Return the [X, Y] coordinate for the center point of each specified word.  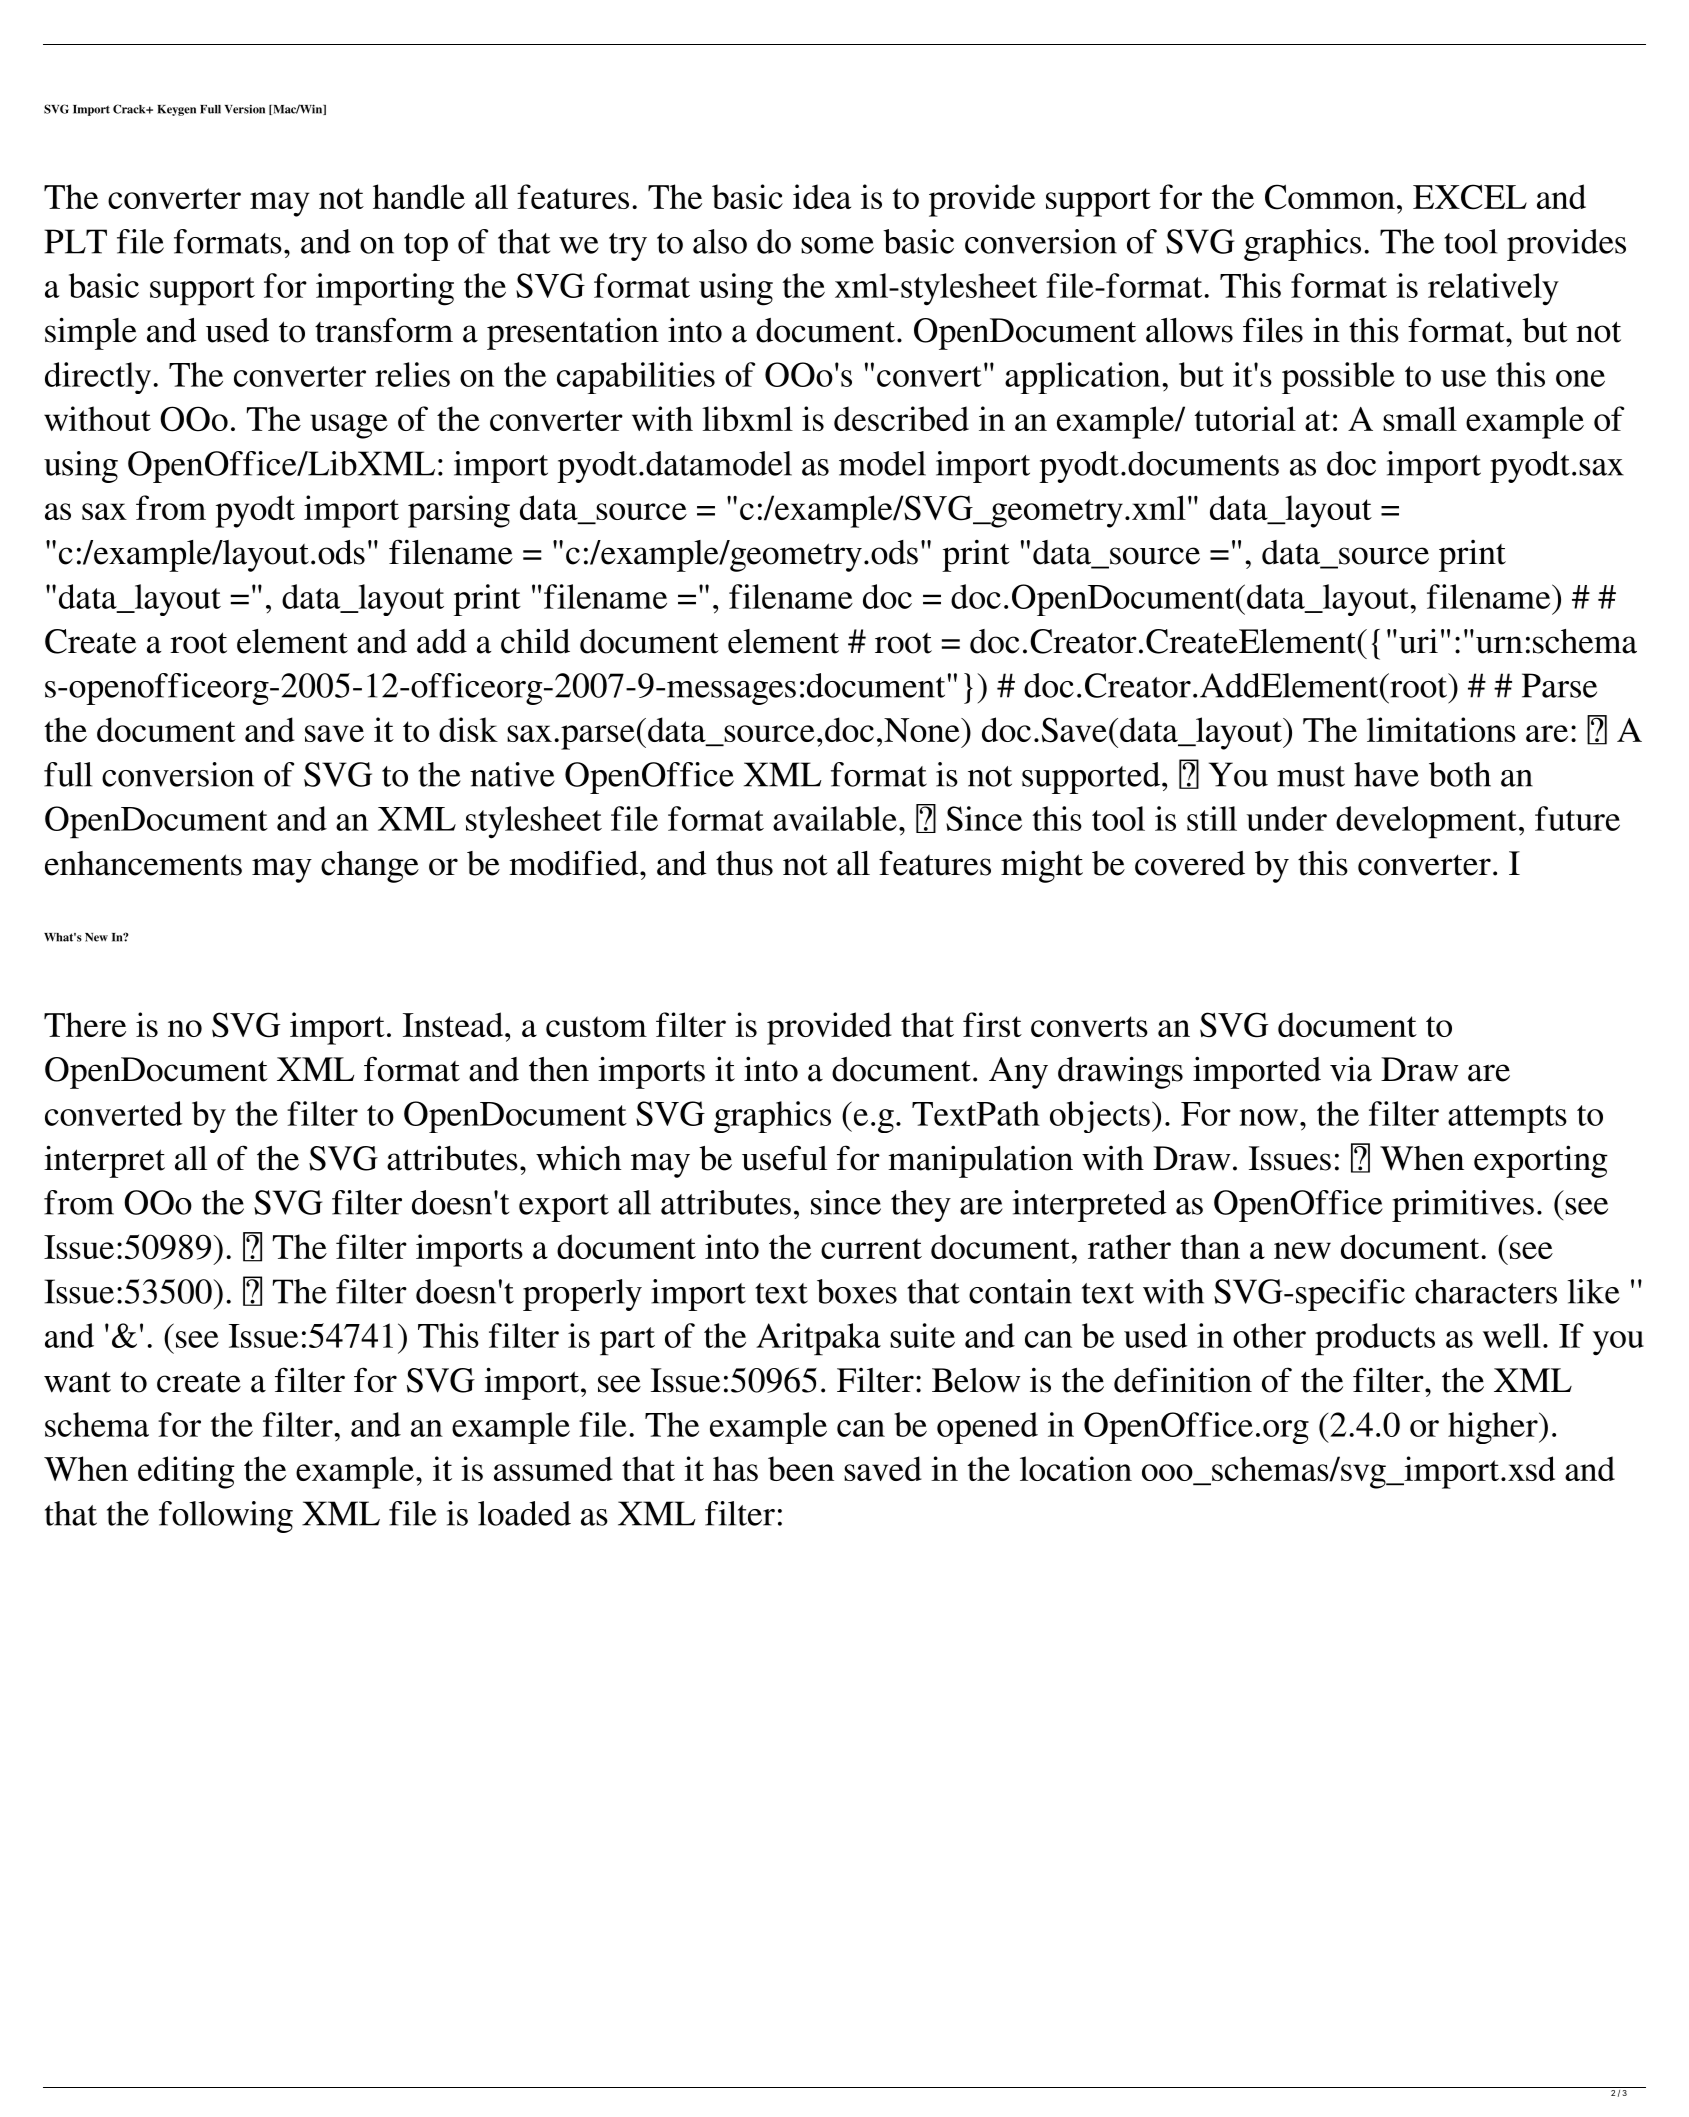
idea [822, 196]
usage [349, 426]
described [901, 418]
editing [186, 1472]
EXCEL [1470, 197]
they [921, 1206]
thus [744, 863]
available [835, 818]
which [578, 1158]
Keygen [177, 110]
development [1426, 822]
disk [468, 729]
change [370, 867]
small [1420, 418]
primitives [1463, 1206]
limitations [1441, 729]
